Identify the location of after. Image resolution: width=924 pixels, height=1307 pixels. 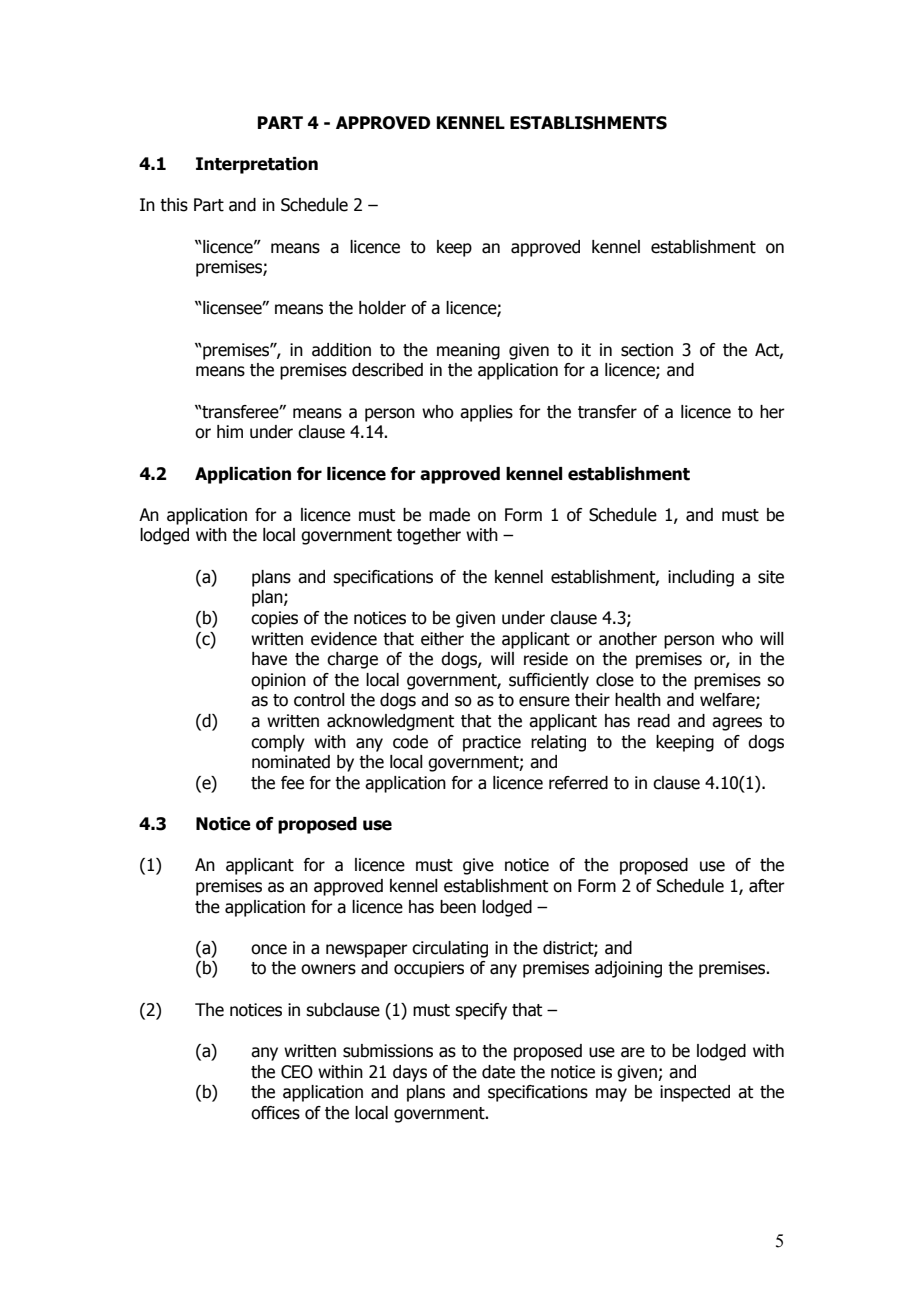
(767, 886).
